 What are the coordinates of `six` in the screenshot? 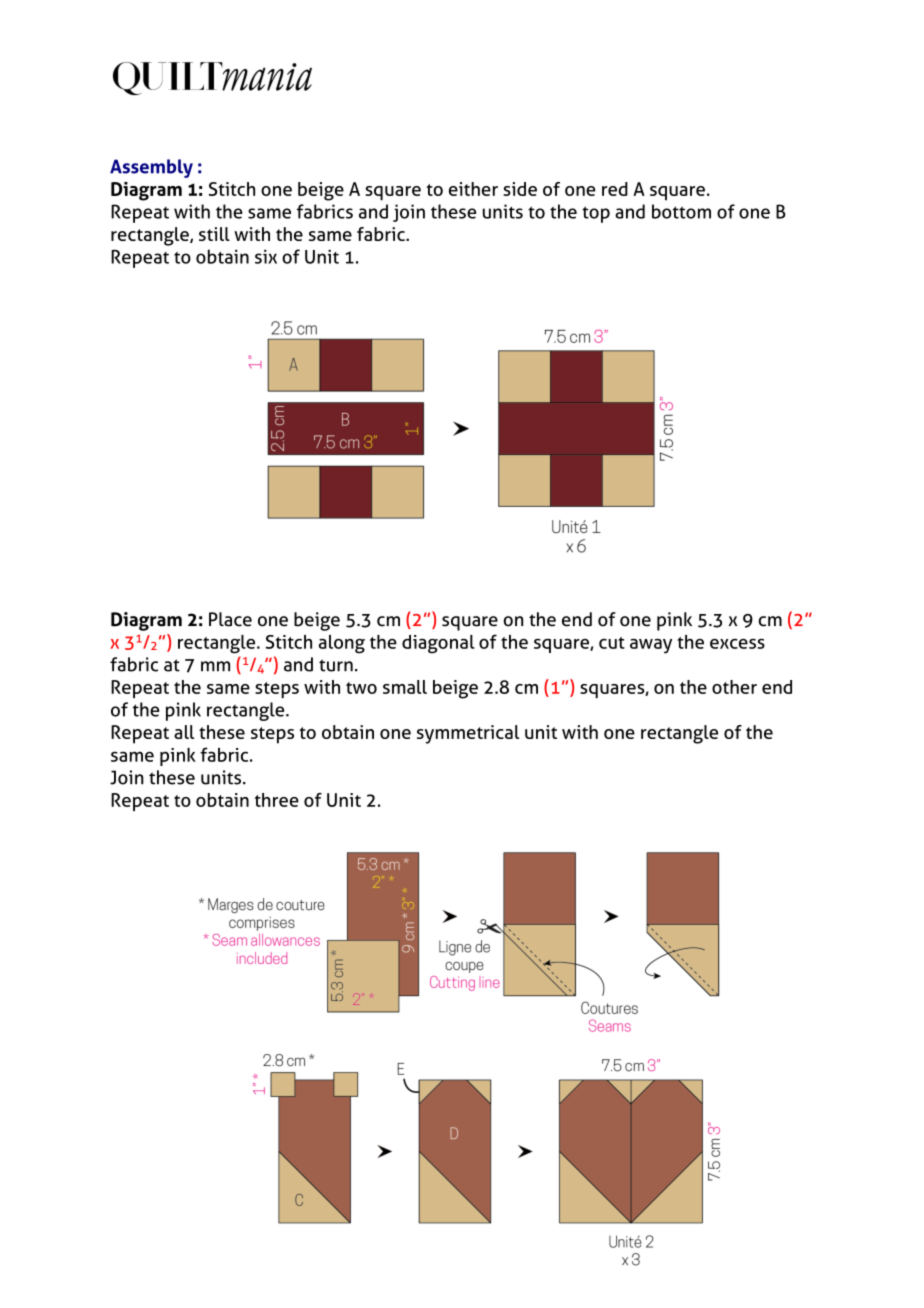 It's located at (266, 256).
